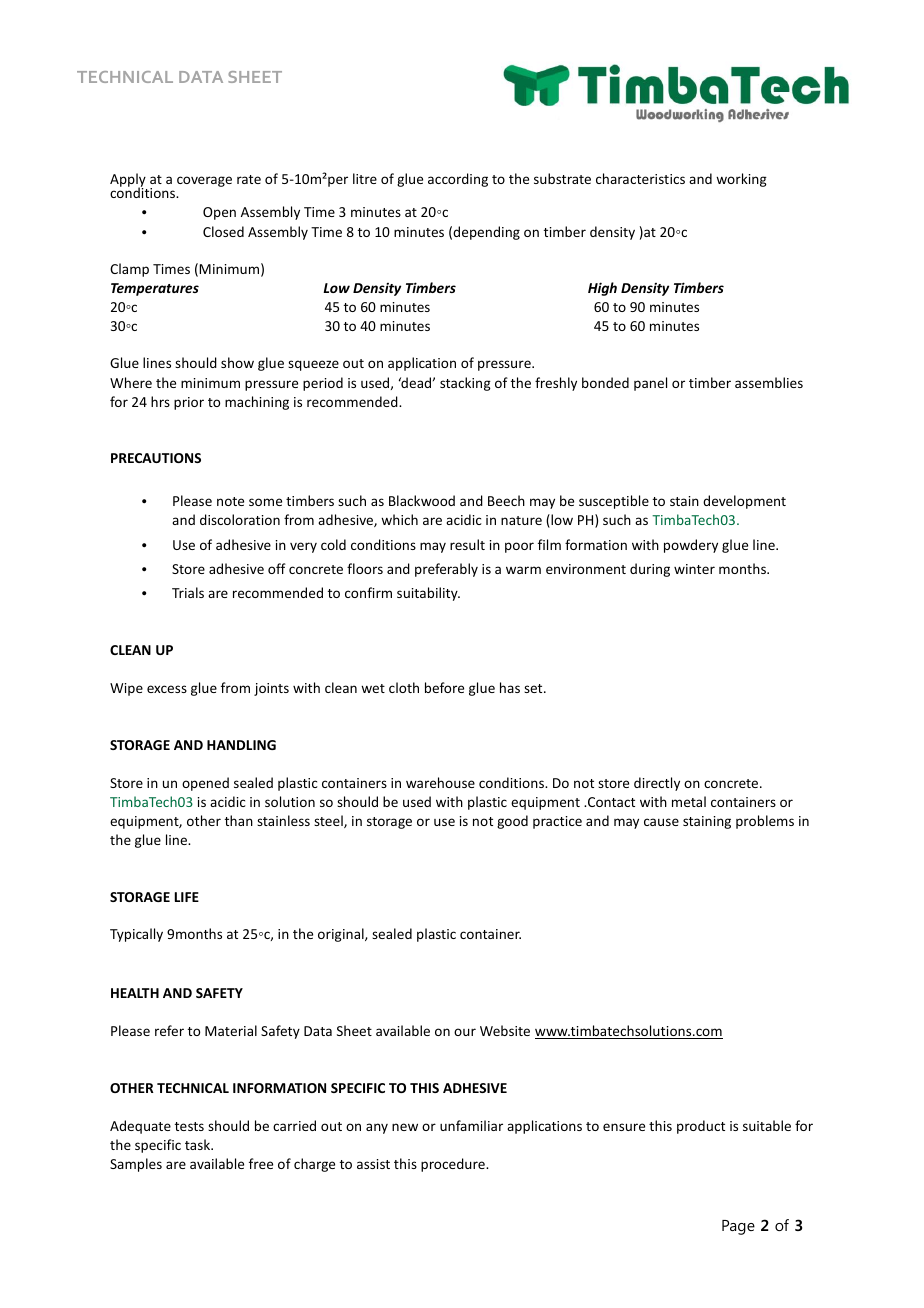 The width and height of the page is (924, 1308). I want to click on Closed, so click(223, 231).
